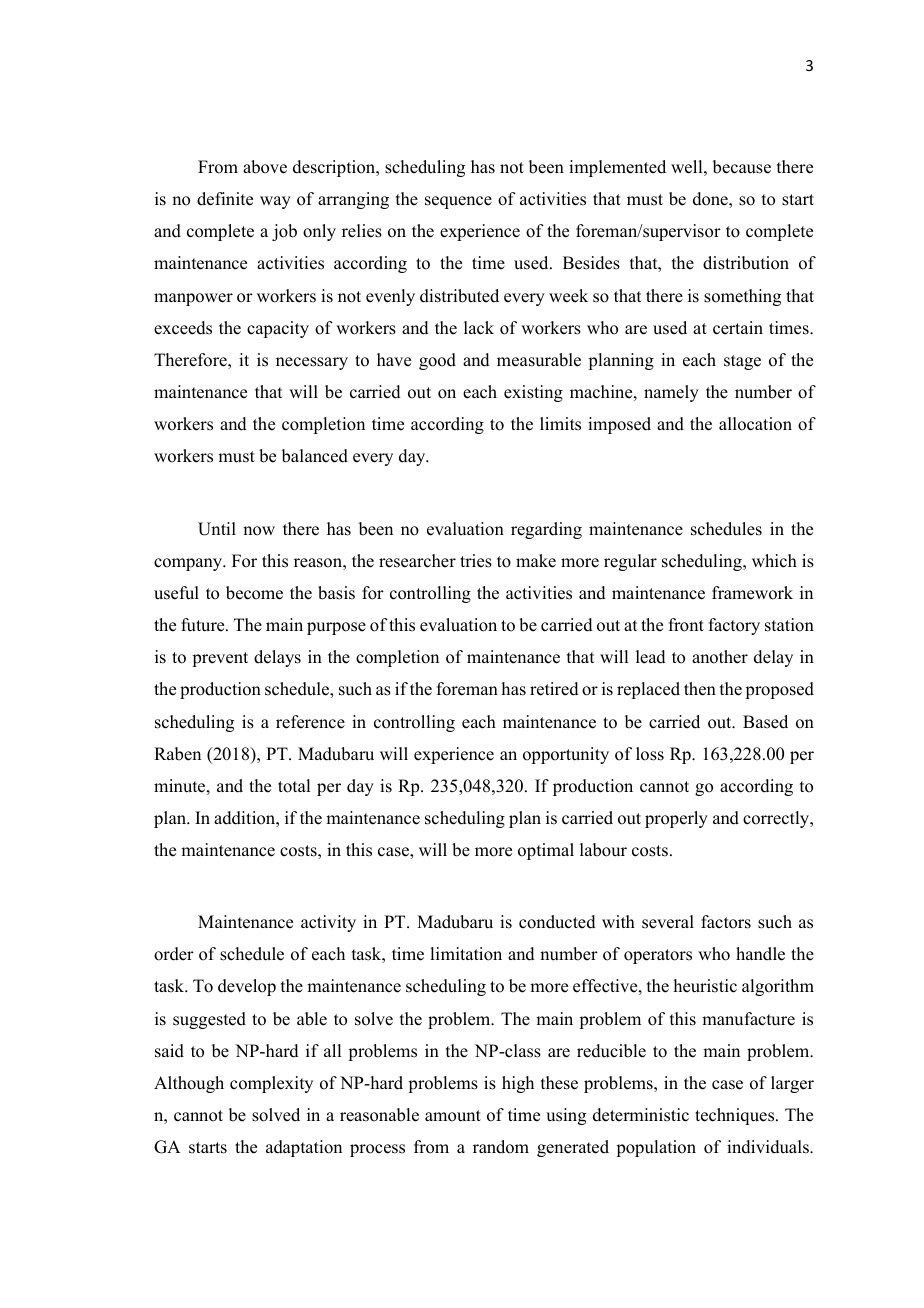  Describe the element at coordinates (294, 786) in the image. I see `total` at that location.
